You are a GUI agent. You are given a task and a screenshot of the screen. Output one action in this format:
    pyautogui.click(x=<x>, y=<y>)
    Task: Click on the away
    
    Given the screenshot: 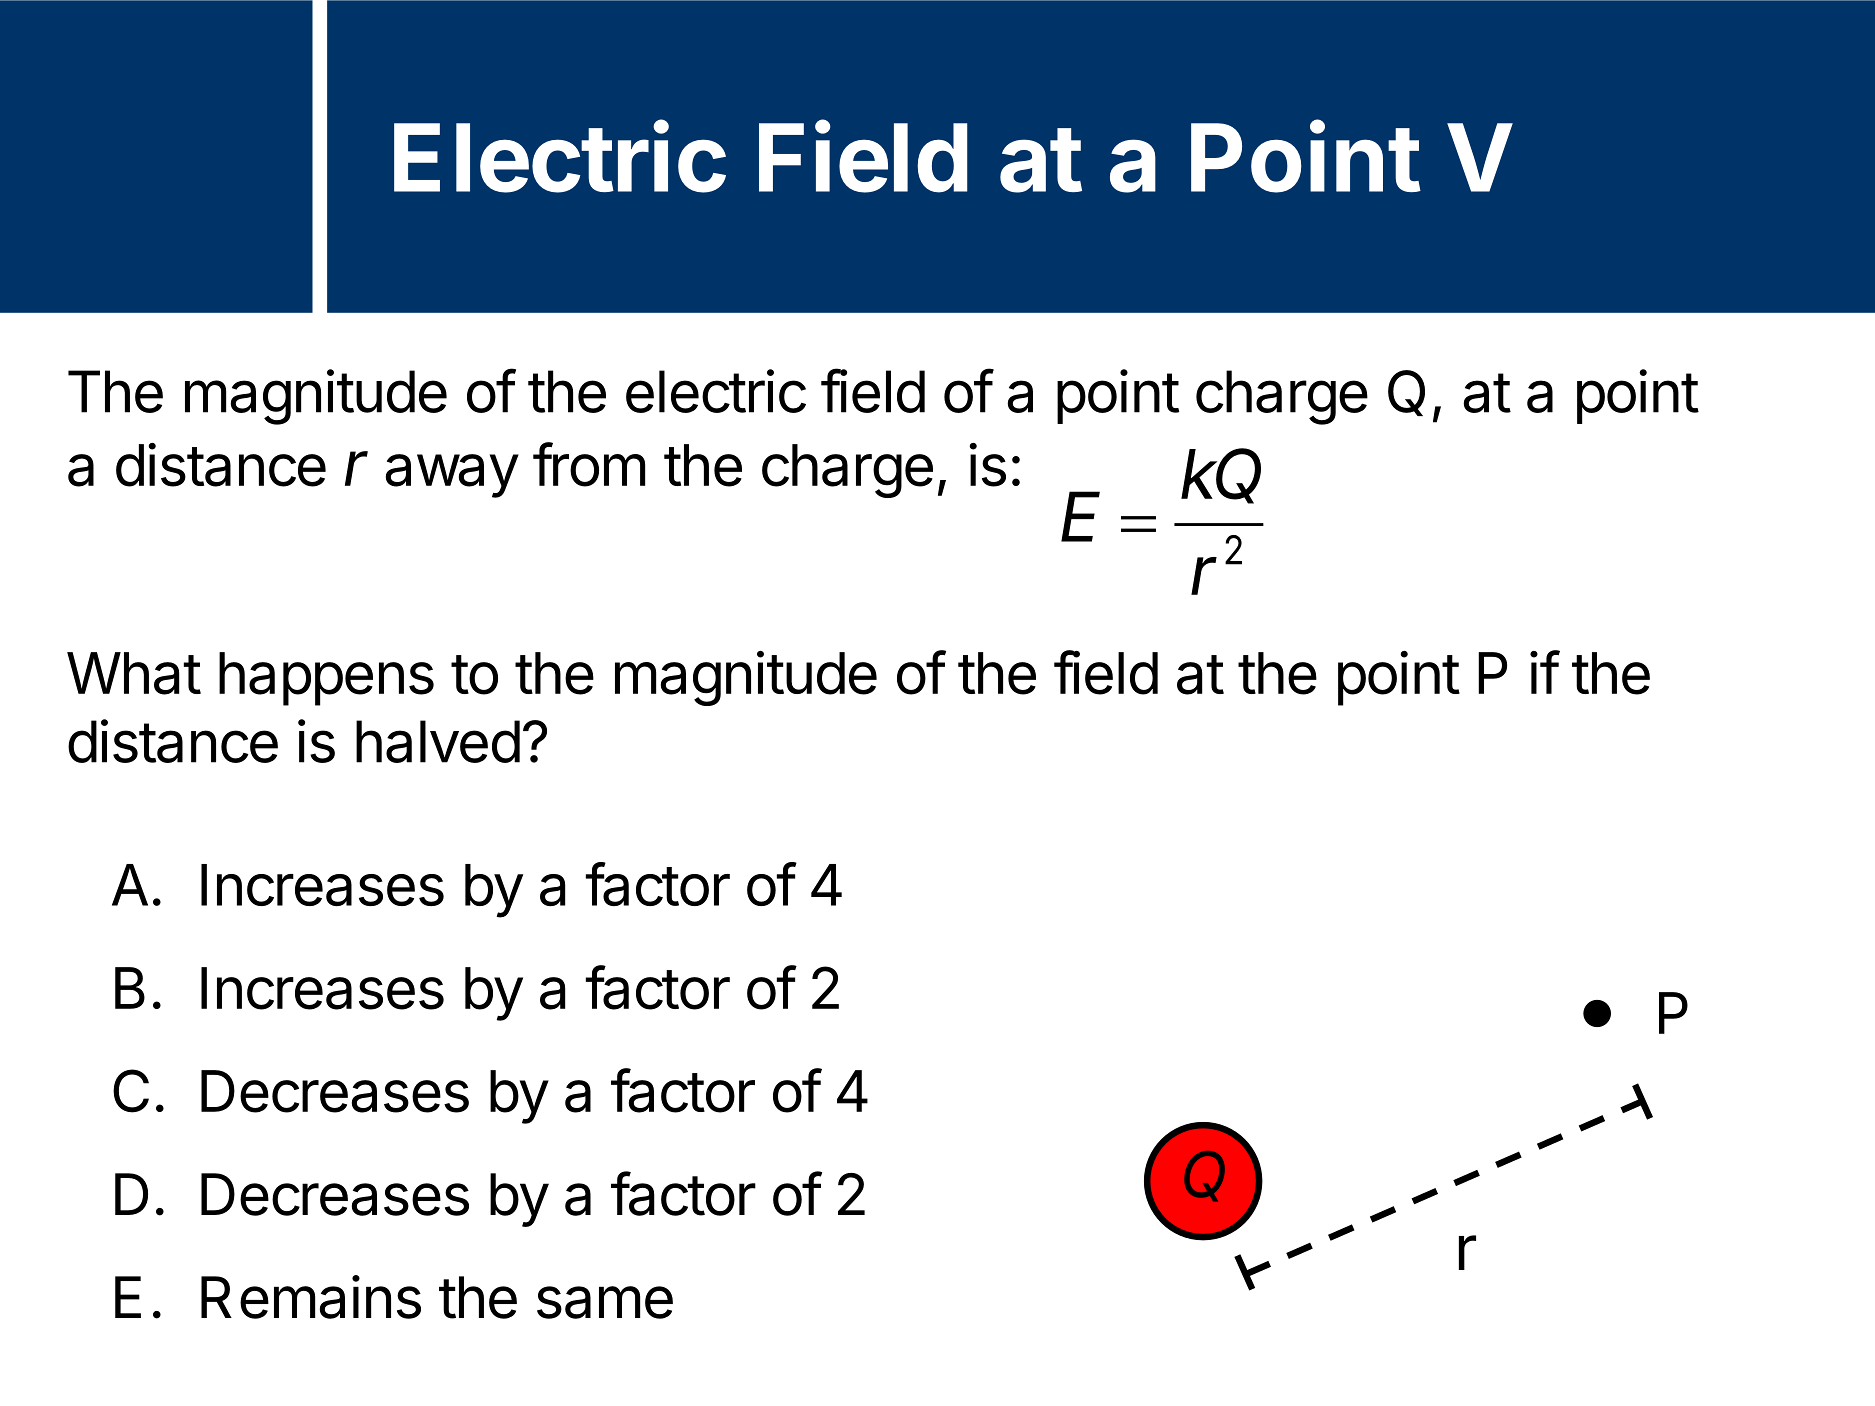 What is the action you would take?
    pyautogui.click(x=452, y=476)
